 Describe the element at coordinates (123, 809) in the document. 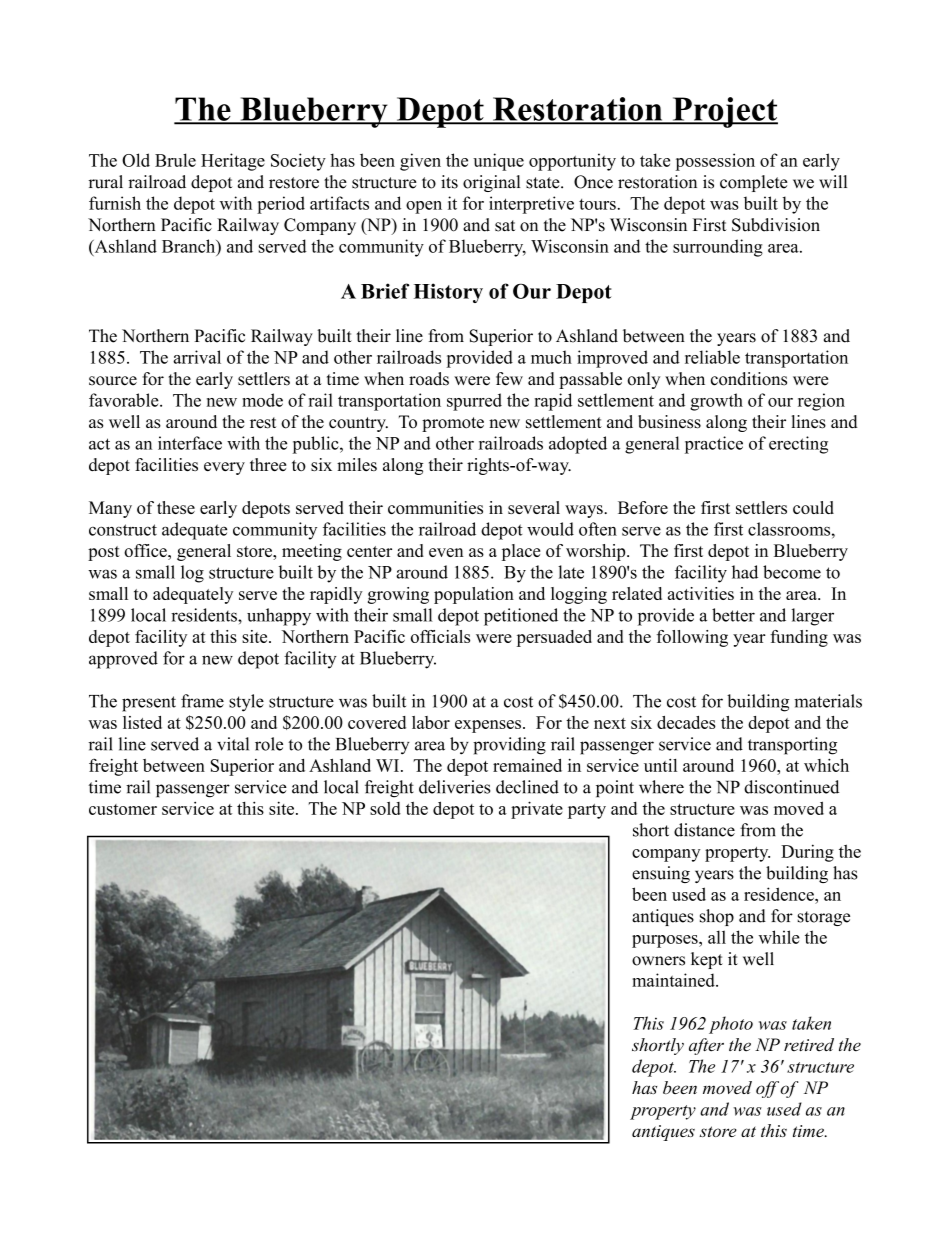

I see `customer` at that location.
